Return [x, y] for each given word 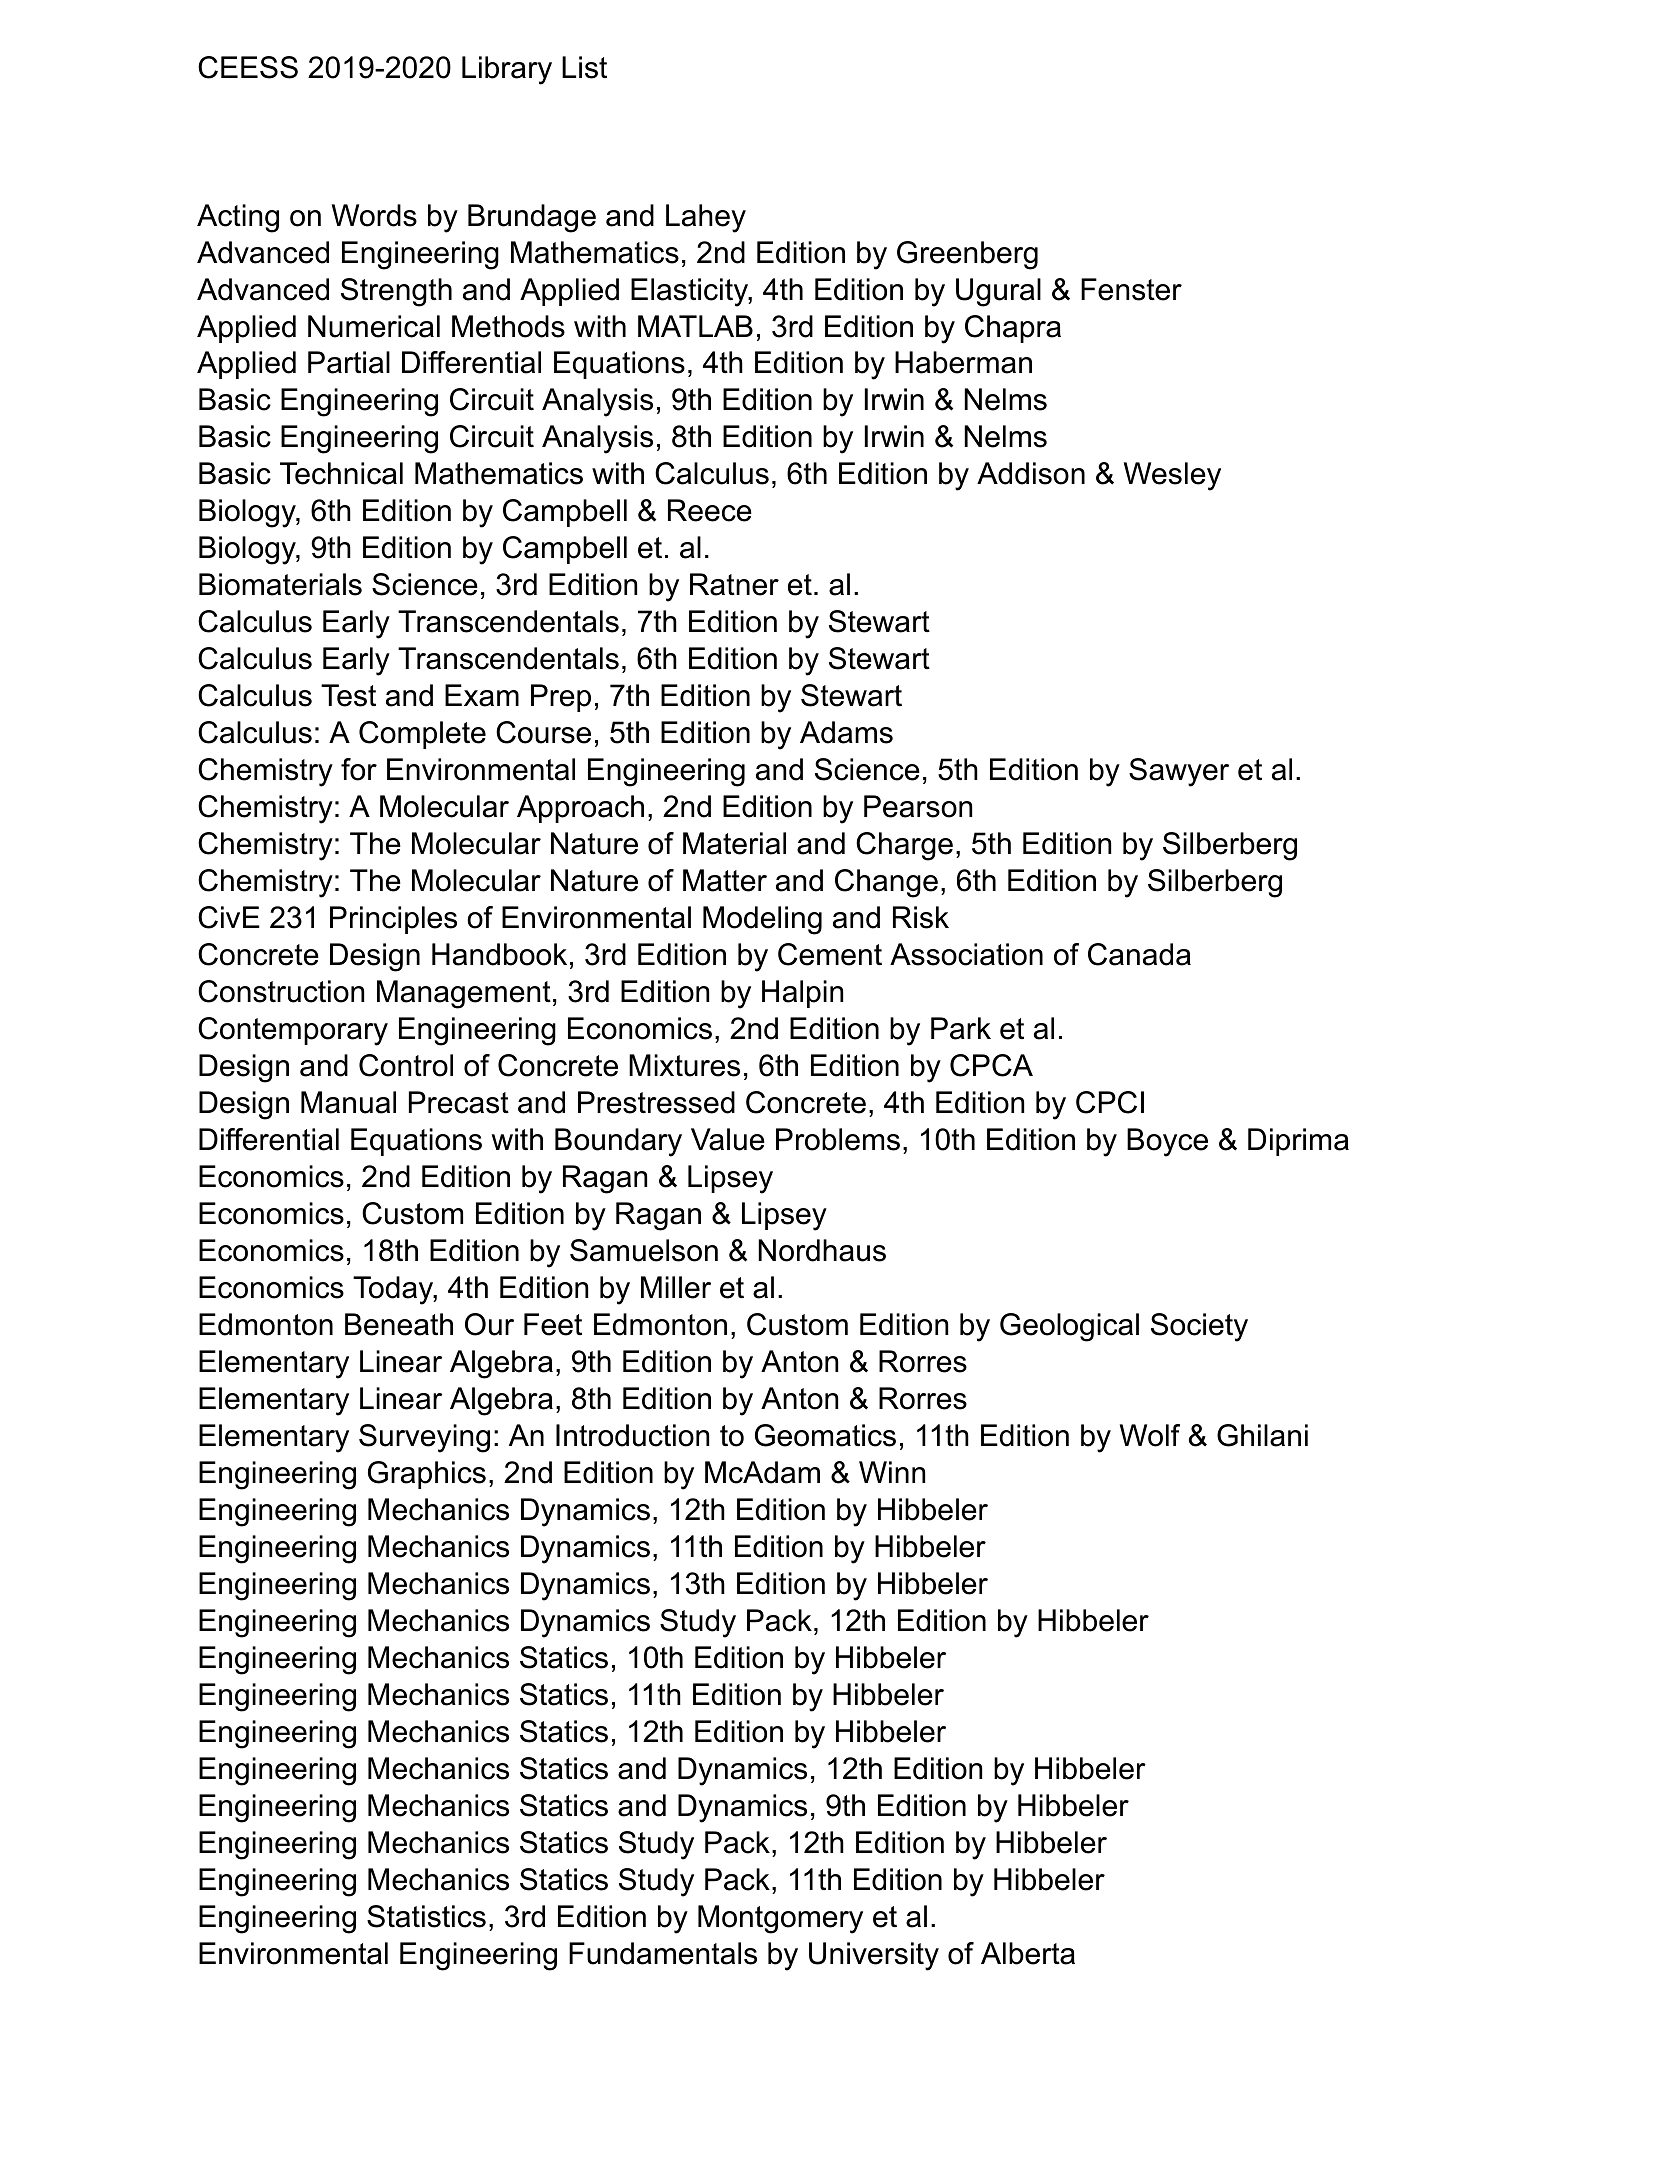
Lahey [706, 218]
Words [374, 215]
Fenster [1131, 289]
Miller [676, 1287]
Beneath [399, 1324]
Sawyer [1179, 772]
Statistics [426, 1916]
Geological [1069, 1327]
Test [348, 695]
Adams [846, 732]
